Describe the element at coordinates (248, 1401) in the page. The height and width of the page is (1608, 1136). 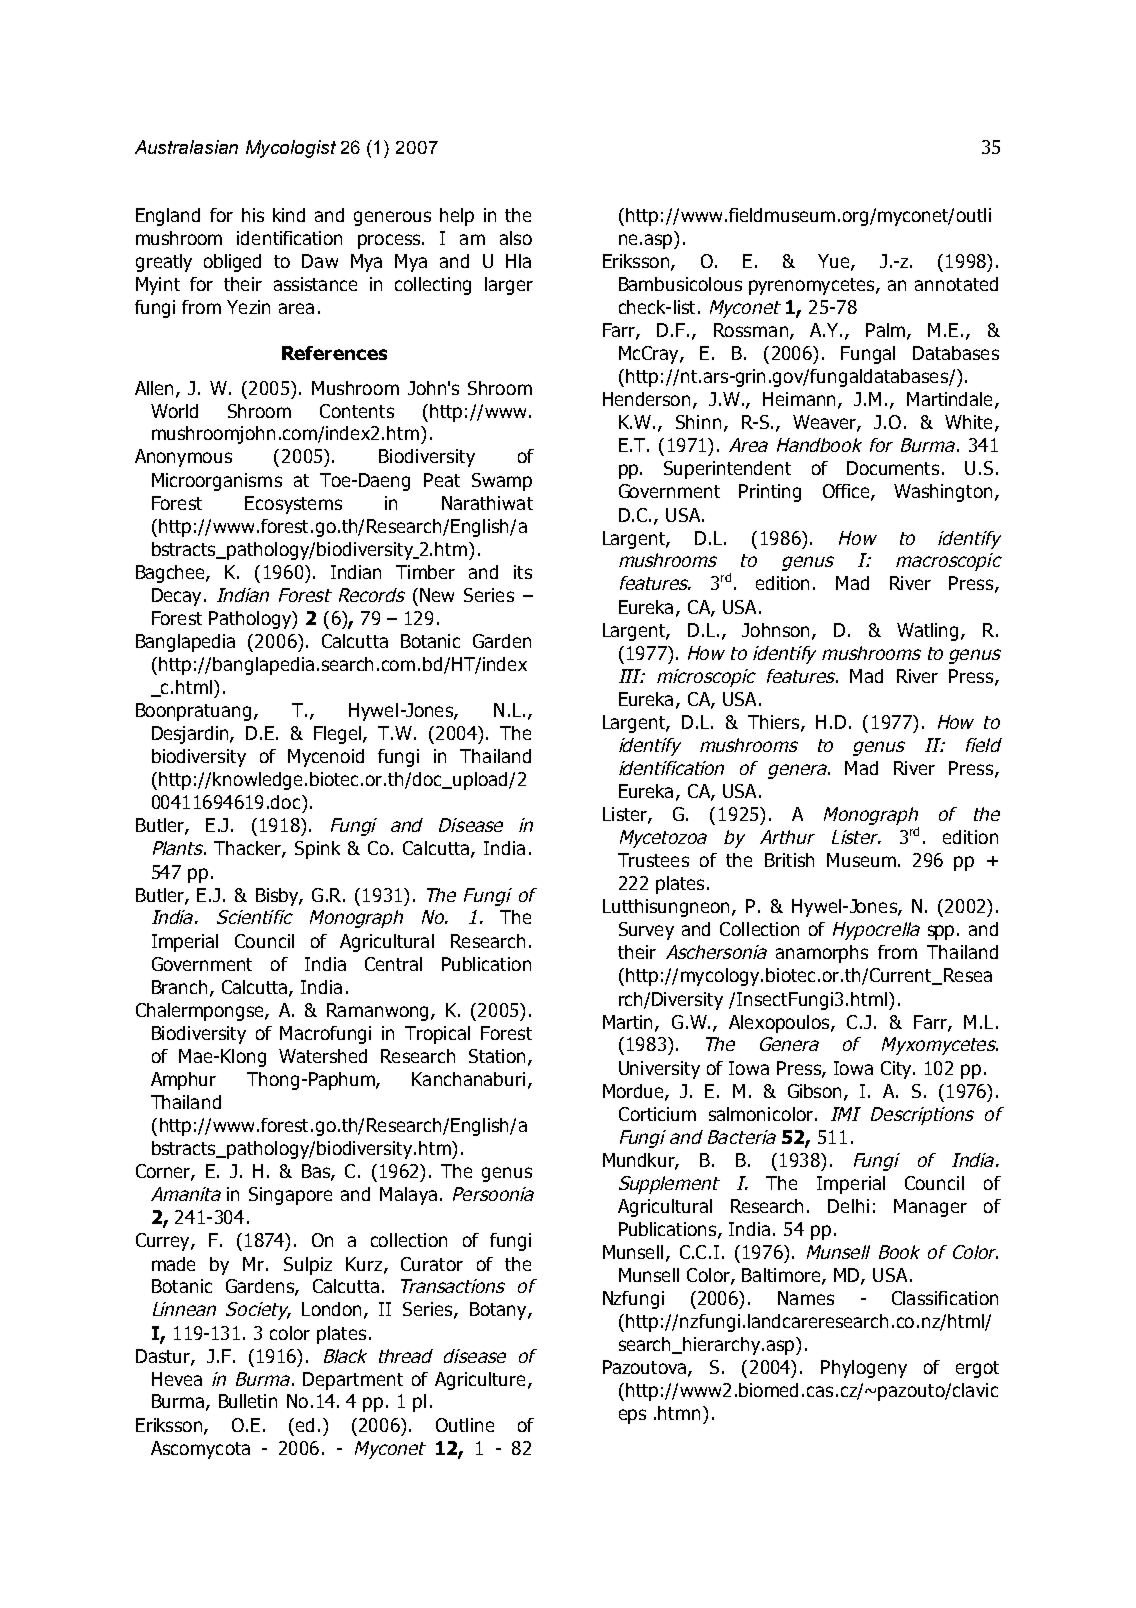
I see `Bulletin` at that location.
